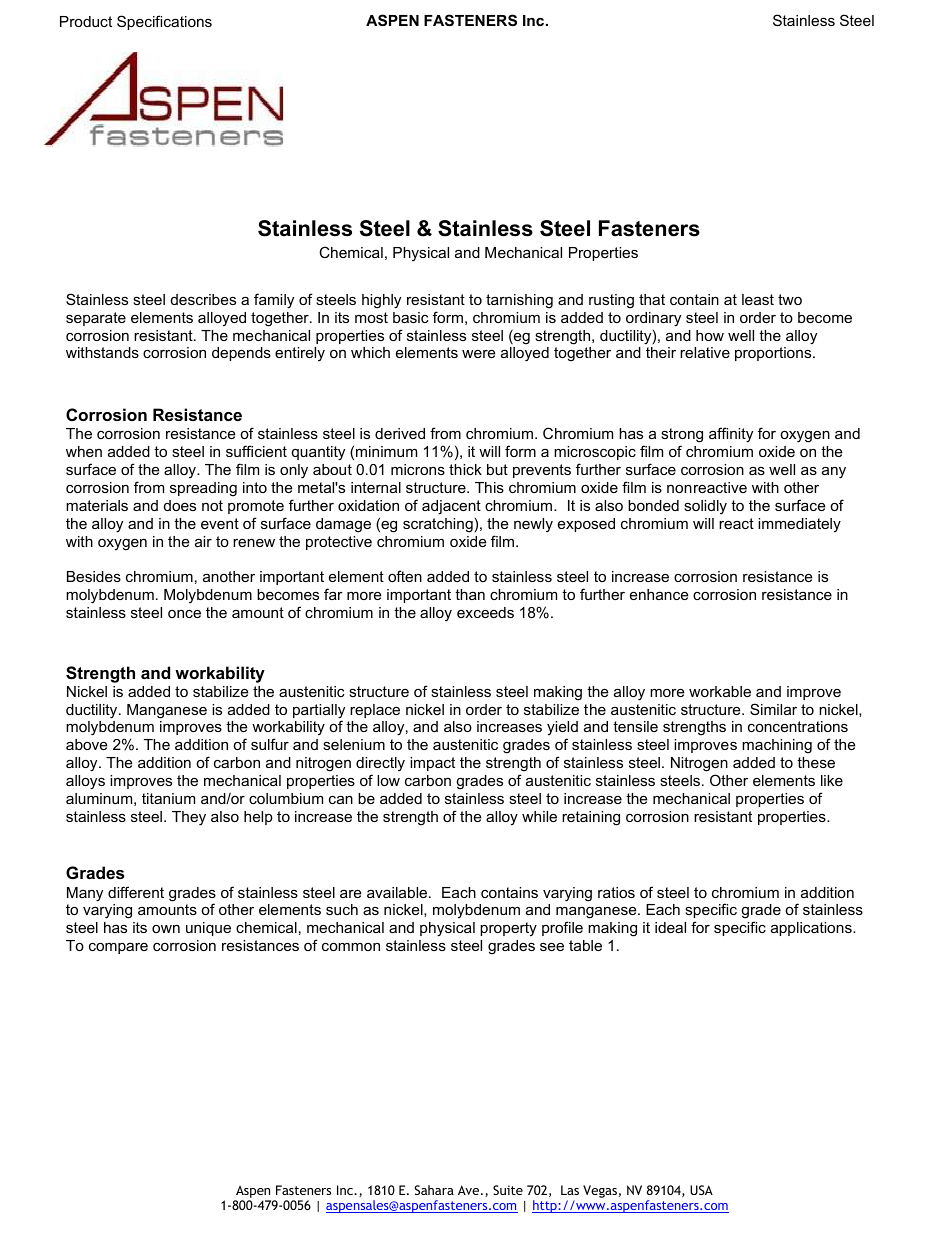 The height and width of the image is (1233, 952). Describe the element at coordinates (434, 1190) in the image. I see `Sahara` at that location.
